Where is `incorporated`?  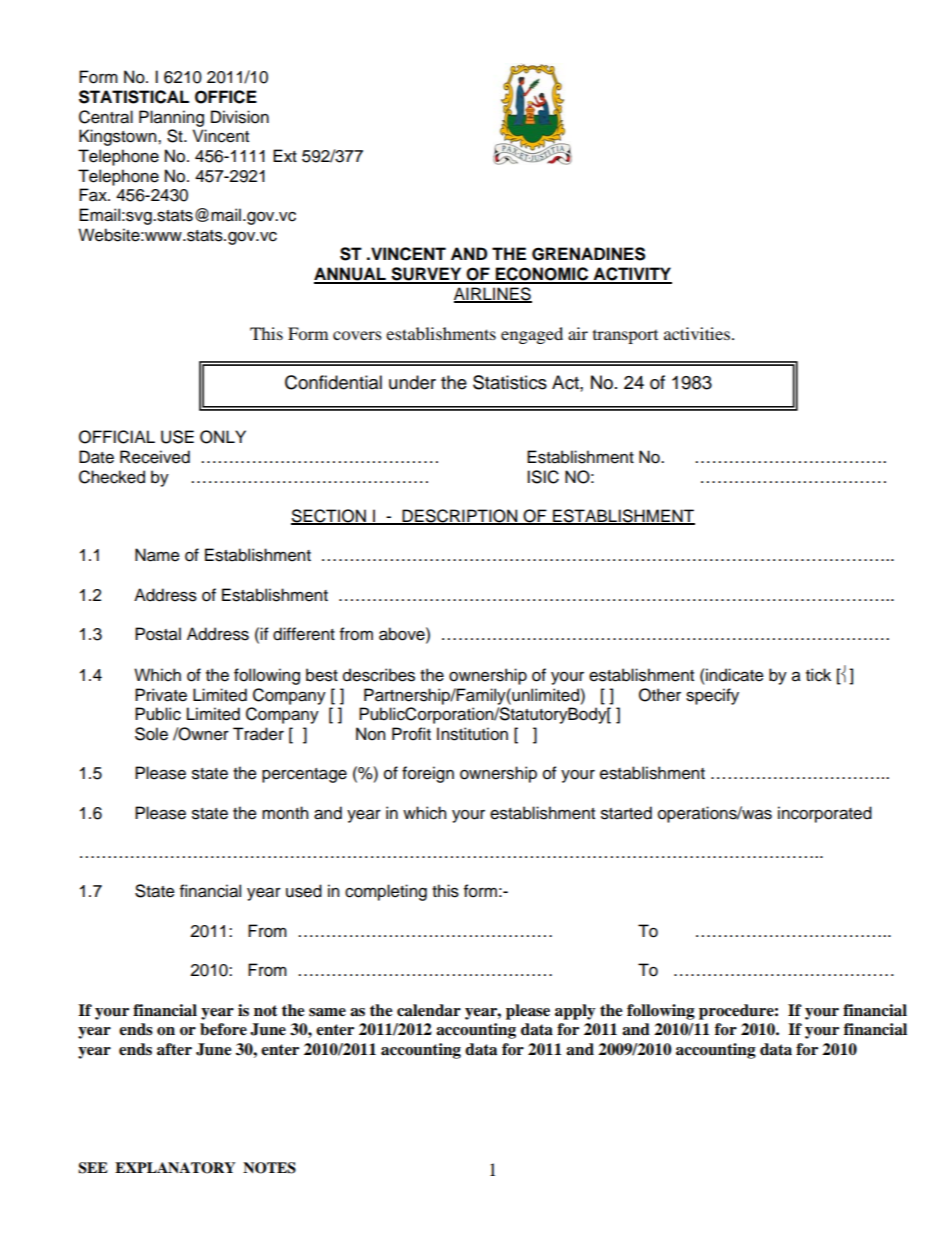 incorporated is located at coordinates (825, 814).
